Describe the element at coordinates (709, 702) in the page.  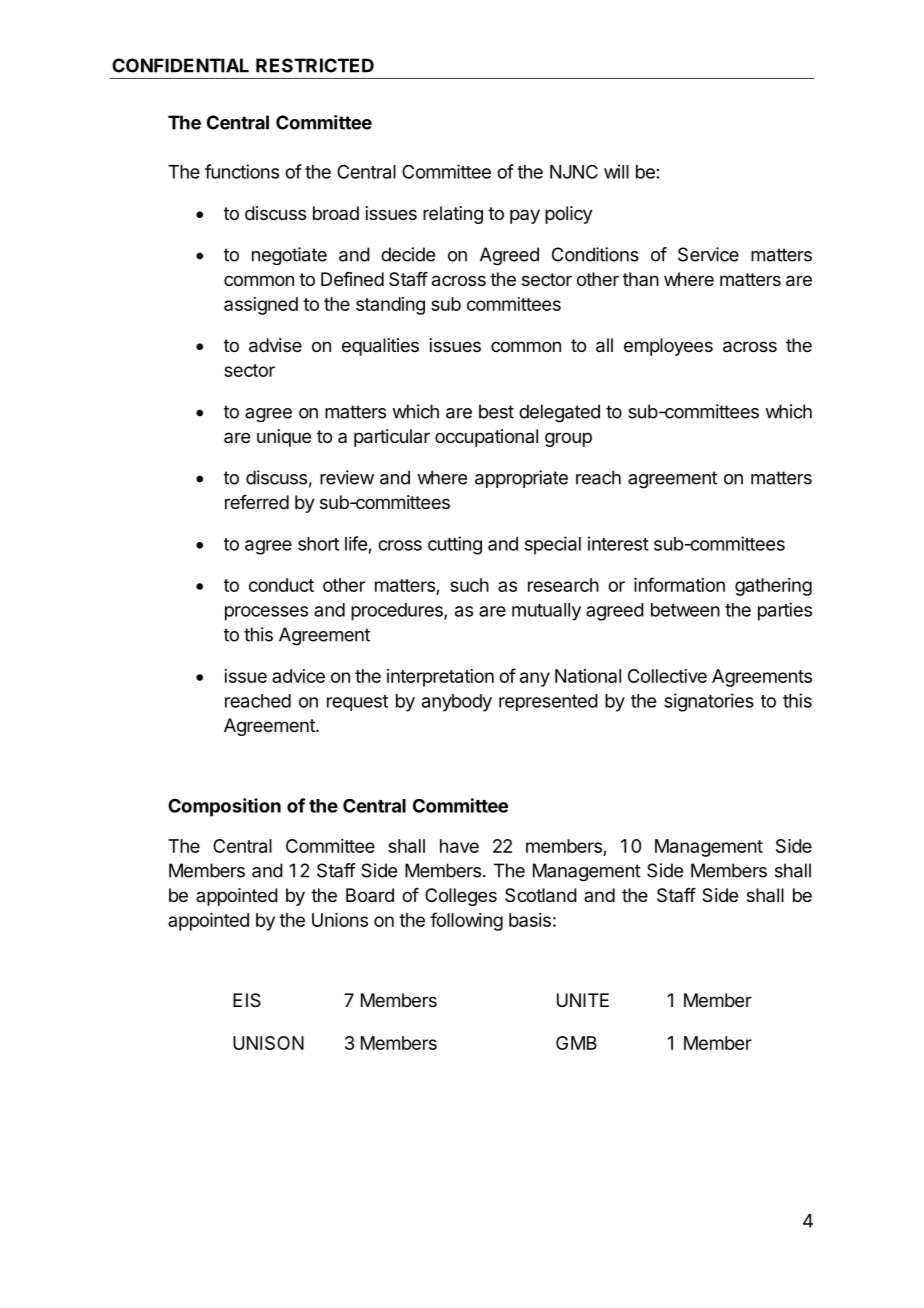
I see `signatories` at that location.
